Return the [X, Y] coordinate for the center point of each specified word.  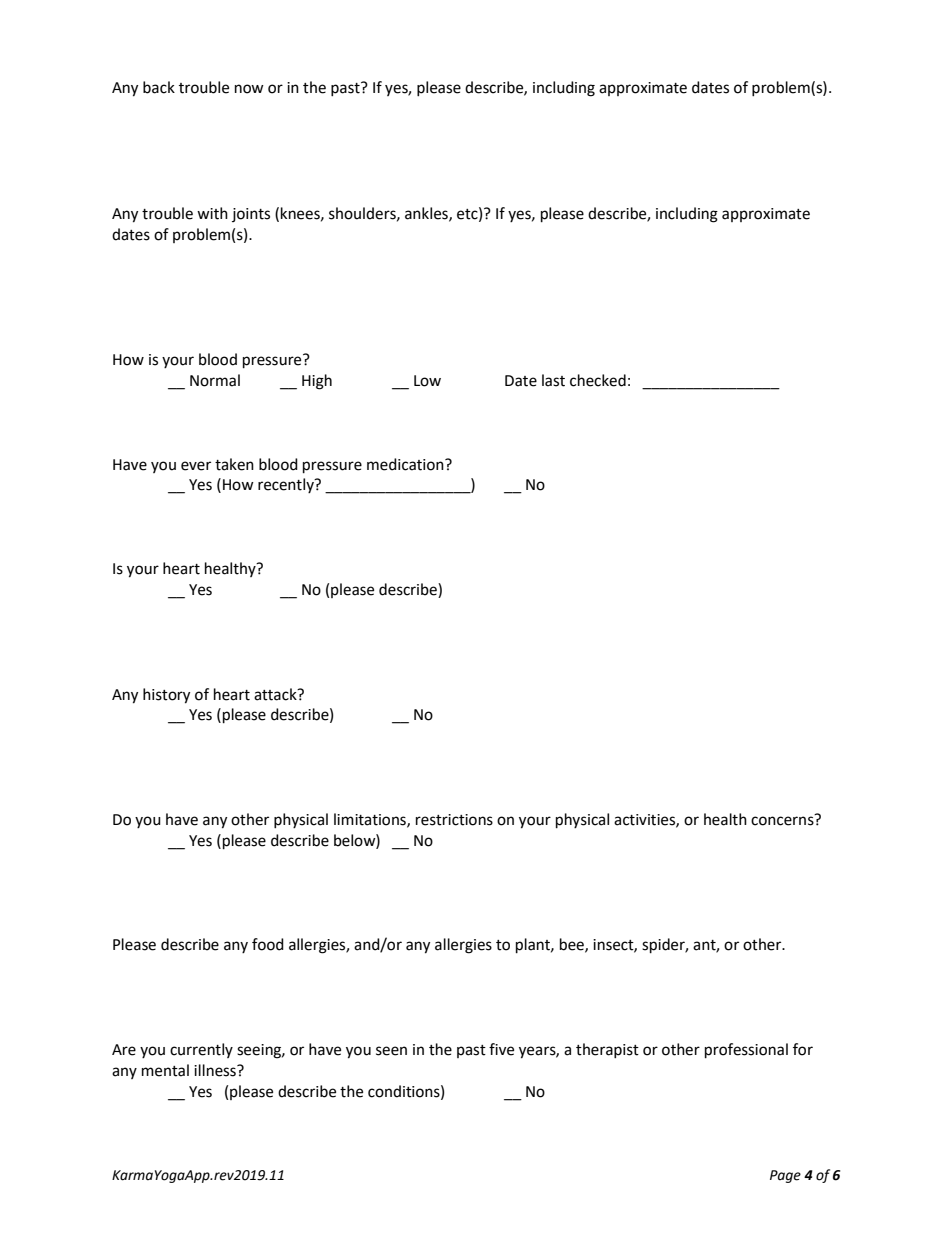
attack [276, 694]
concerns [783, 820]
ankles [427, 214]
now [249, 89]
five [501, 1049]
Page [785, 1176]
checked [598, 380]
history [166, 696]
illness [216, 1070]
